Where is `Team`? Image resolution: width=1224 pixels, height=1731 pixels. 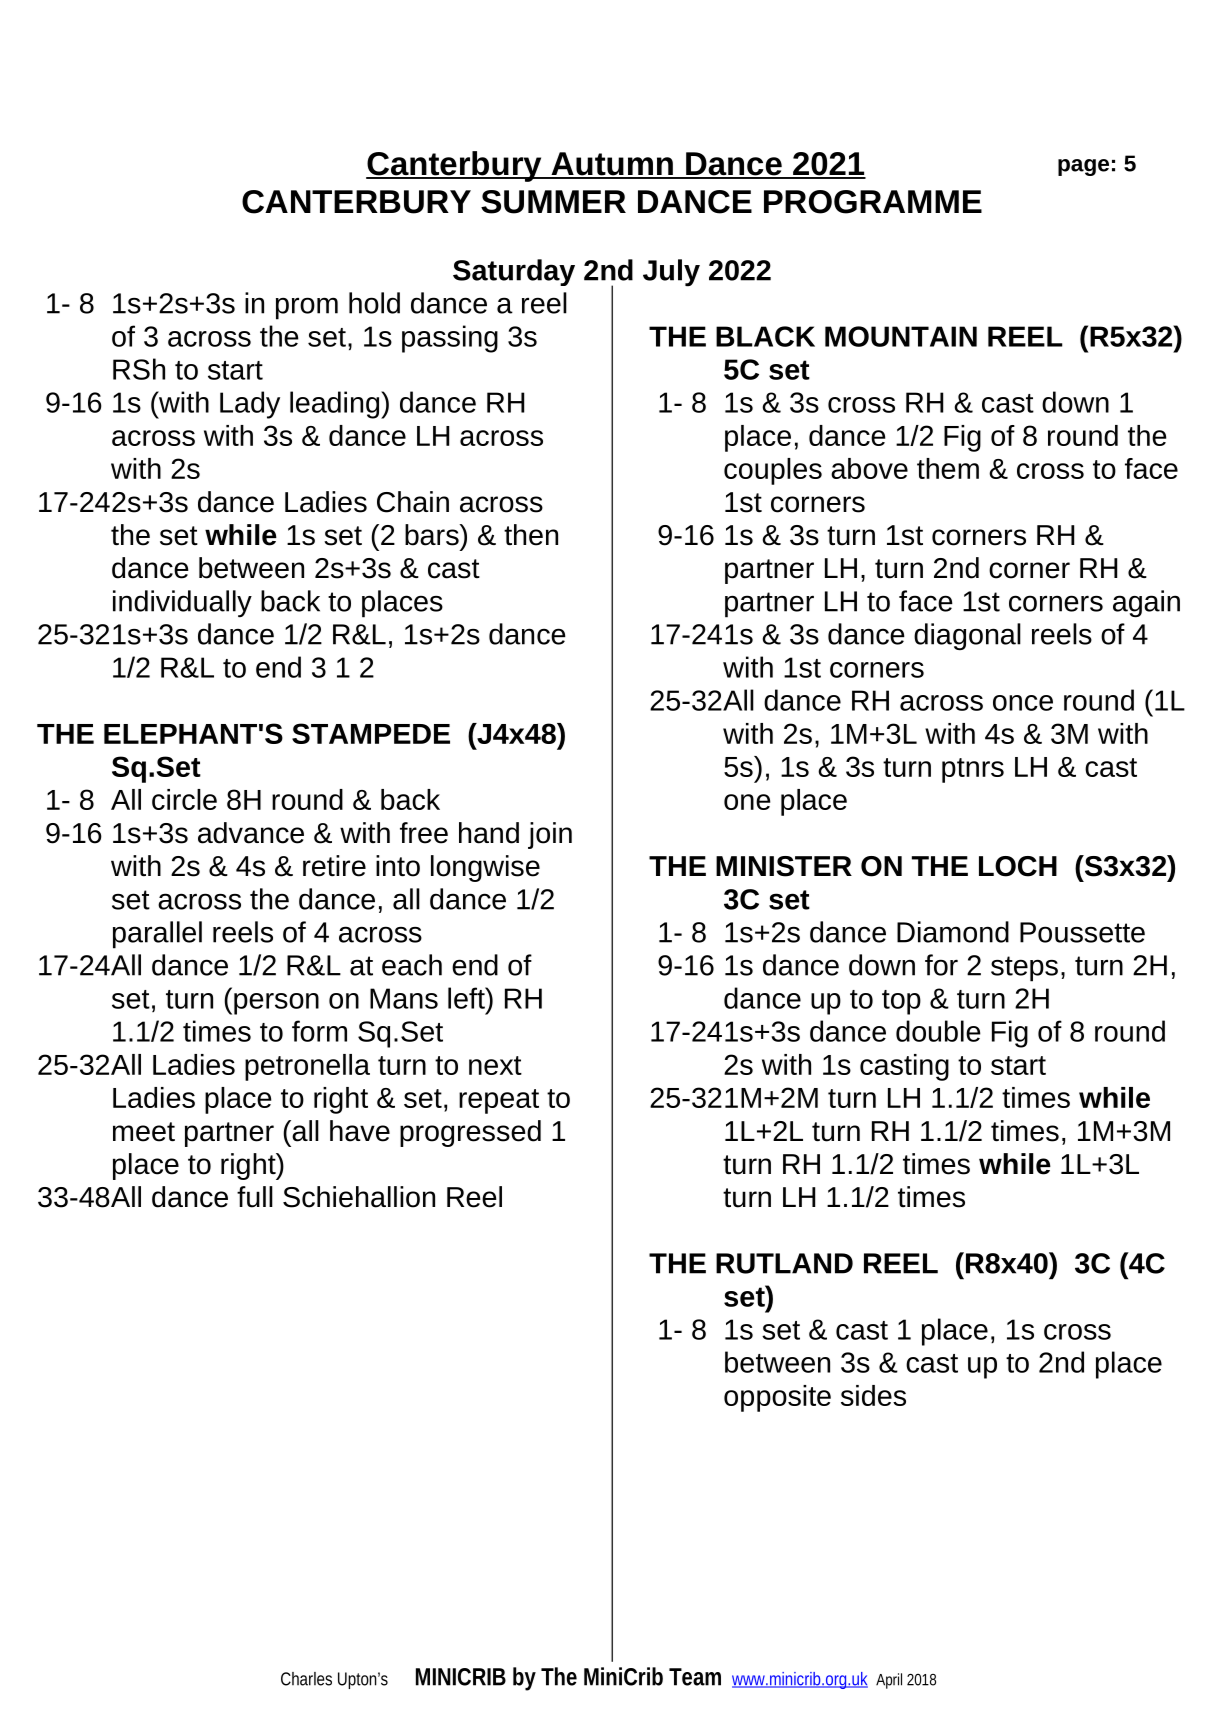
Team is located at coordinates (695, 1677).
